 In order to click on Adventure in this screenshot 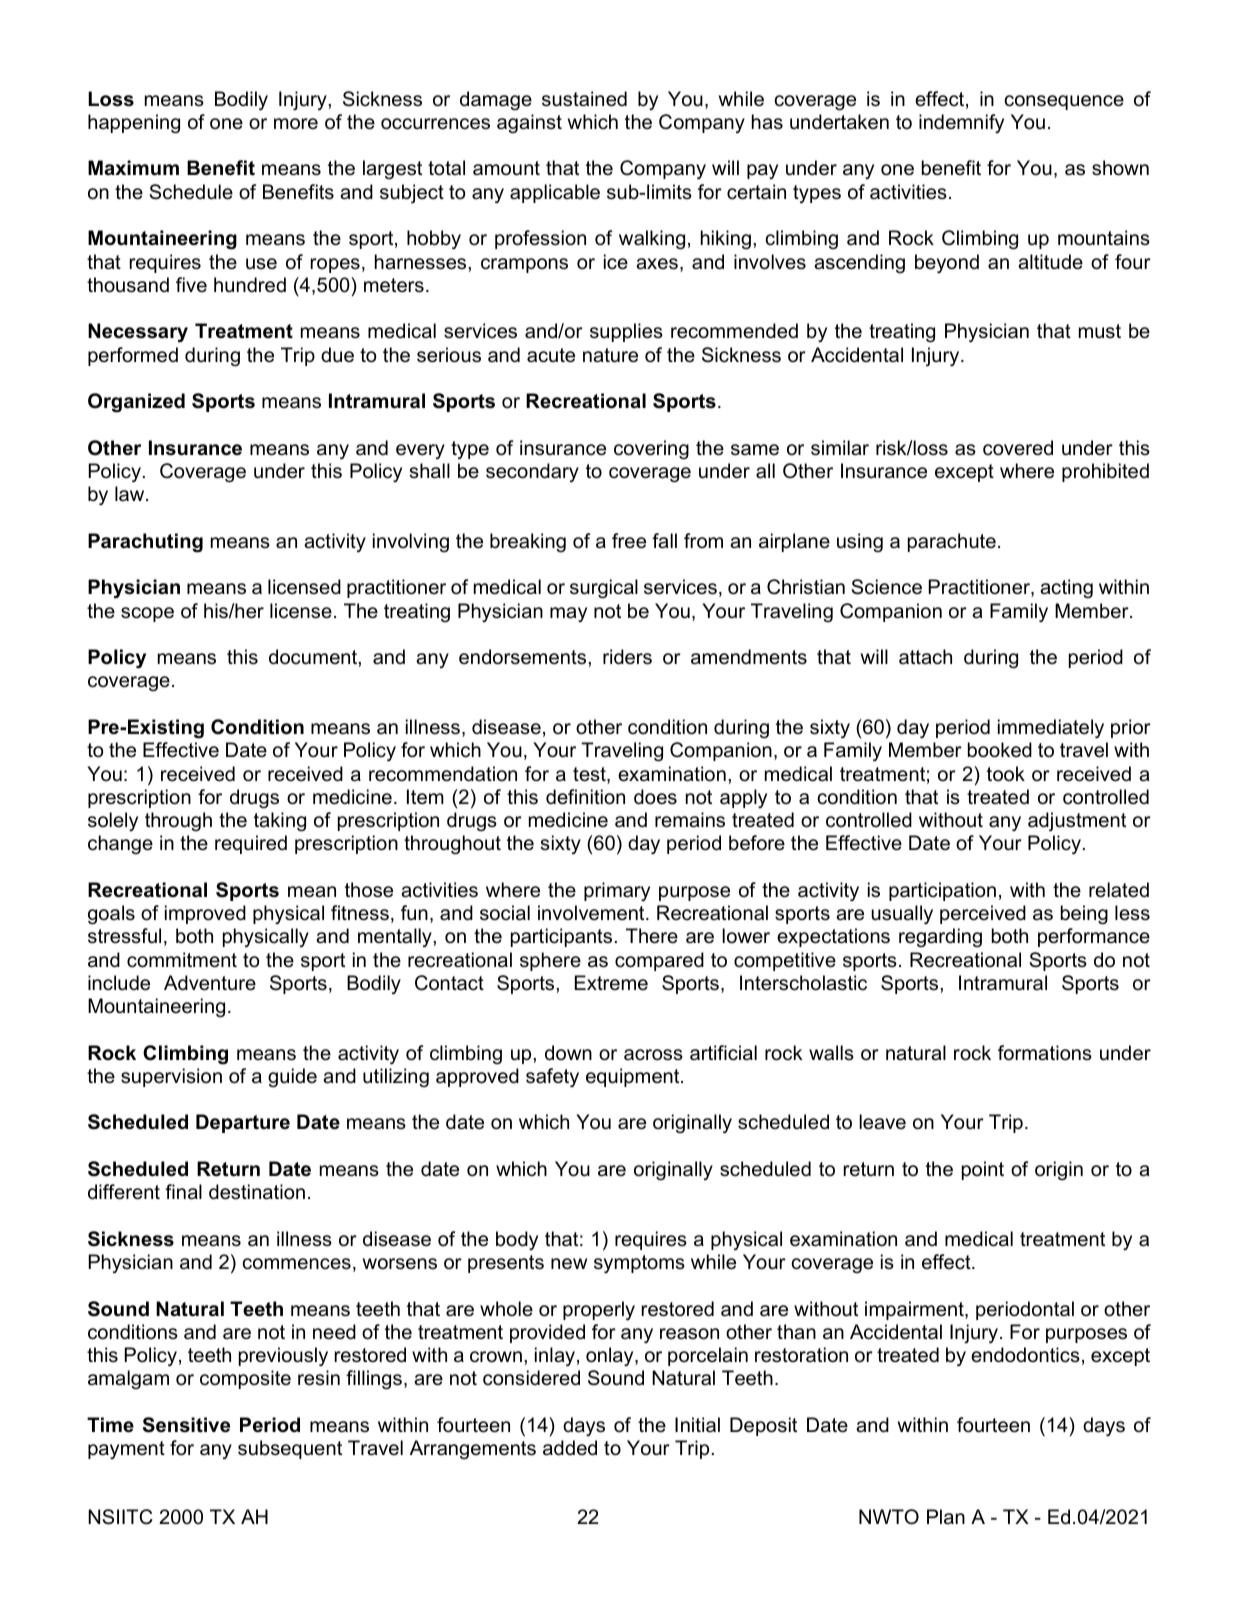, I will do `click(210, 983)`.
